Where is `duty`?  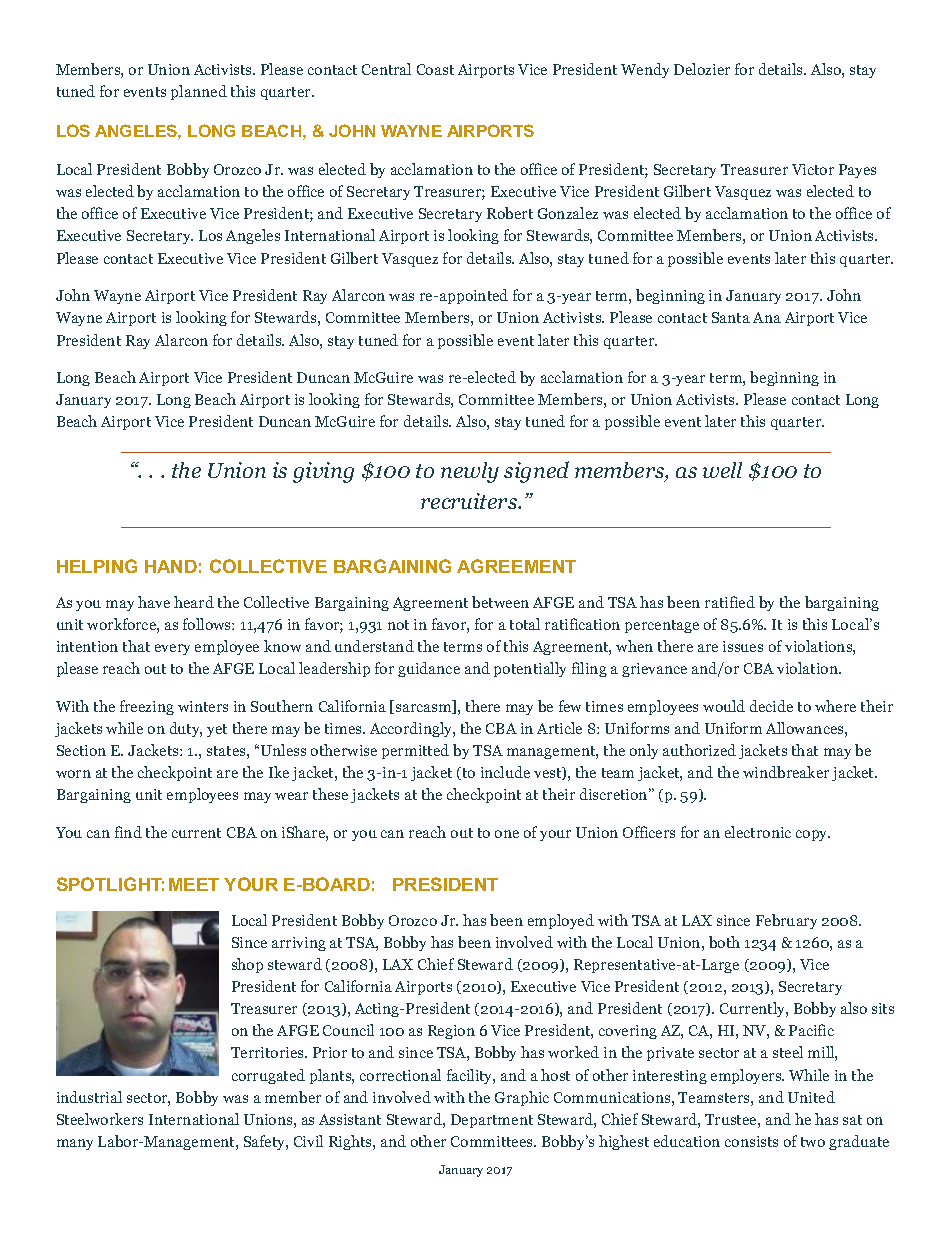
duty is located at coordinates (186, 729).
